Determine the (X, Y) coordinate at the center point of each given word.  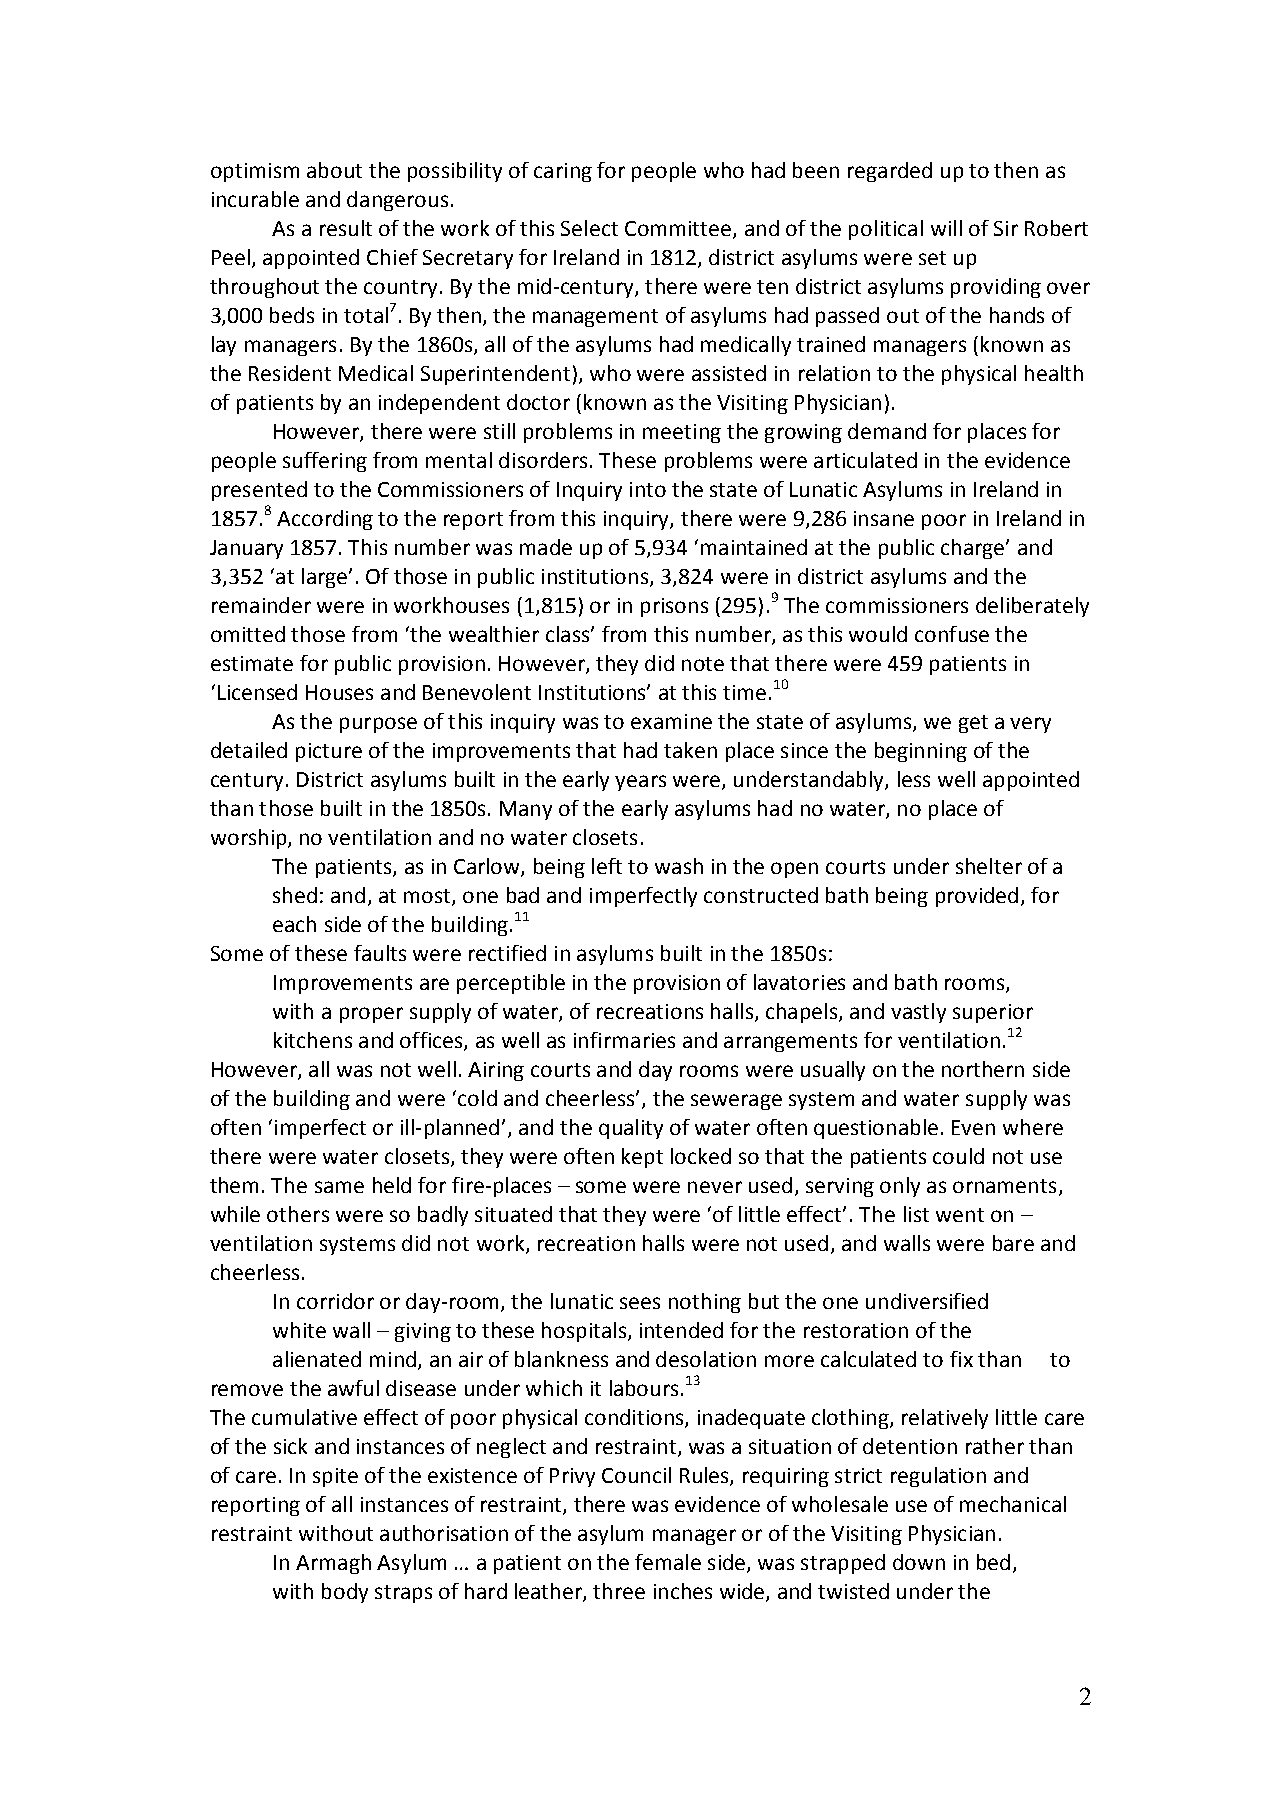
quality (631, 1129)
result (346, 228)
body (345, 1593)
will (946, 228)
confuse (952, 634)
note (703, 664)
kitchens (313, 1040)
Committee (679, 230)
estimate (252, 663)
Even (973, 1127)
